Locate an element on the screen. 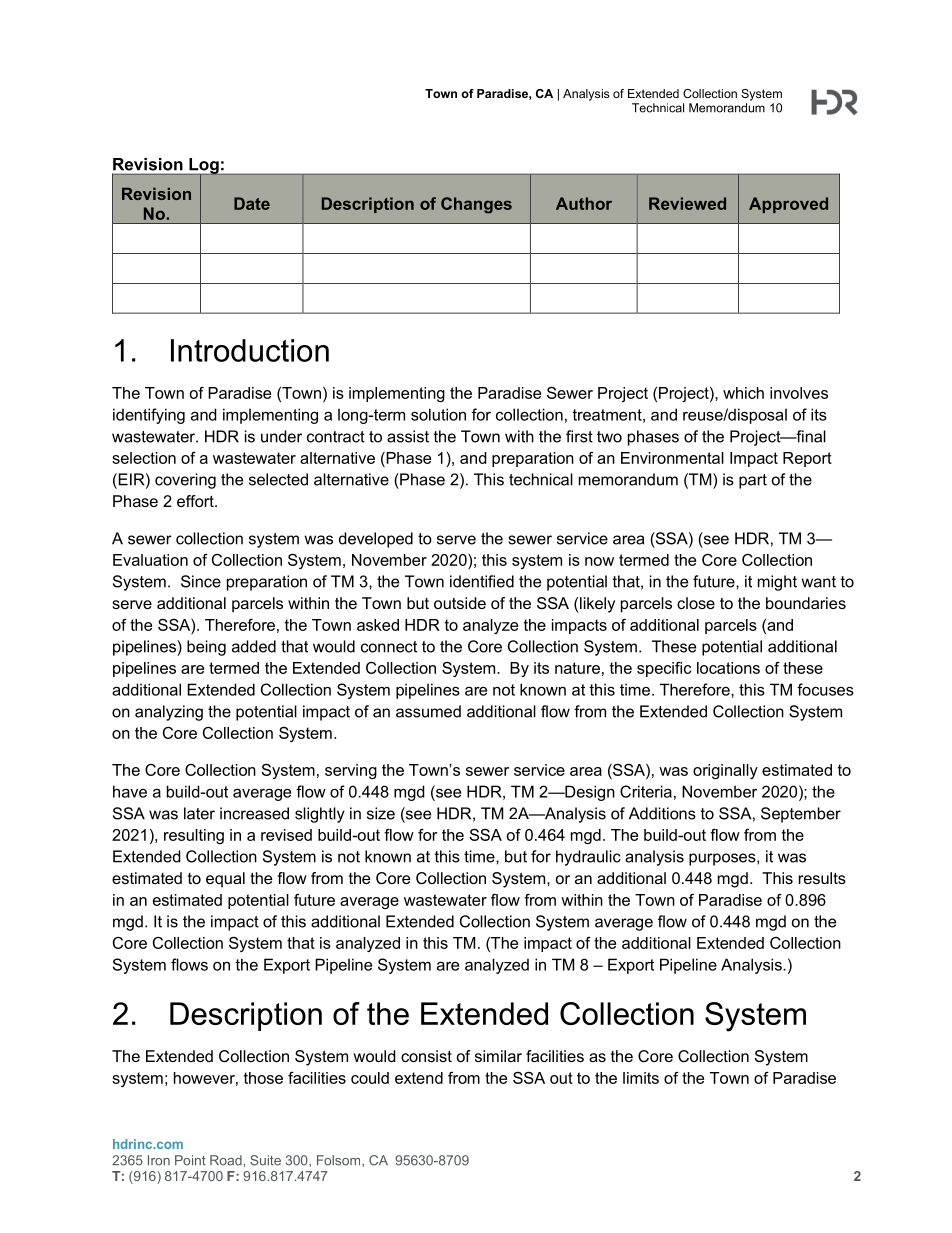 The width and height of the screenshot is (952, 1233). later is located at coordinates (199, 813).
